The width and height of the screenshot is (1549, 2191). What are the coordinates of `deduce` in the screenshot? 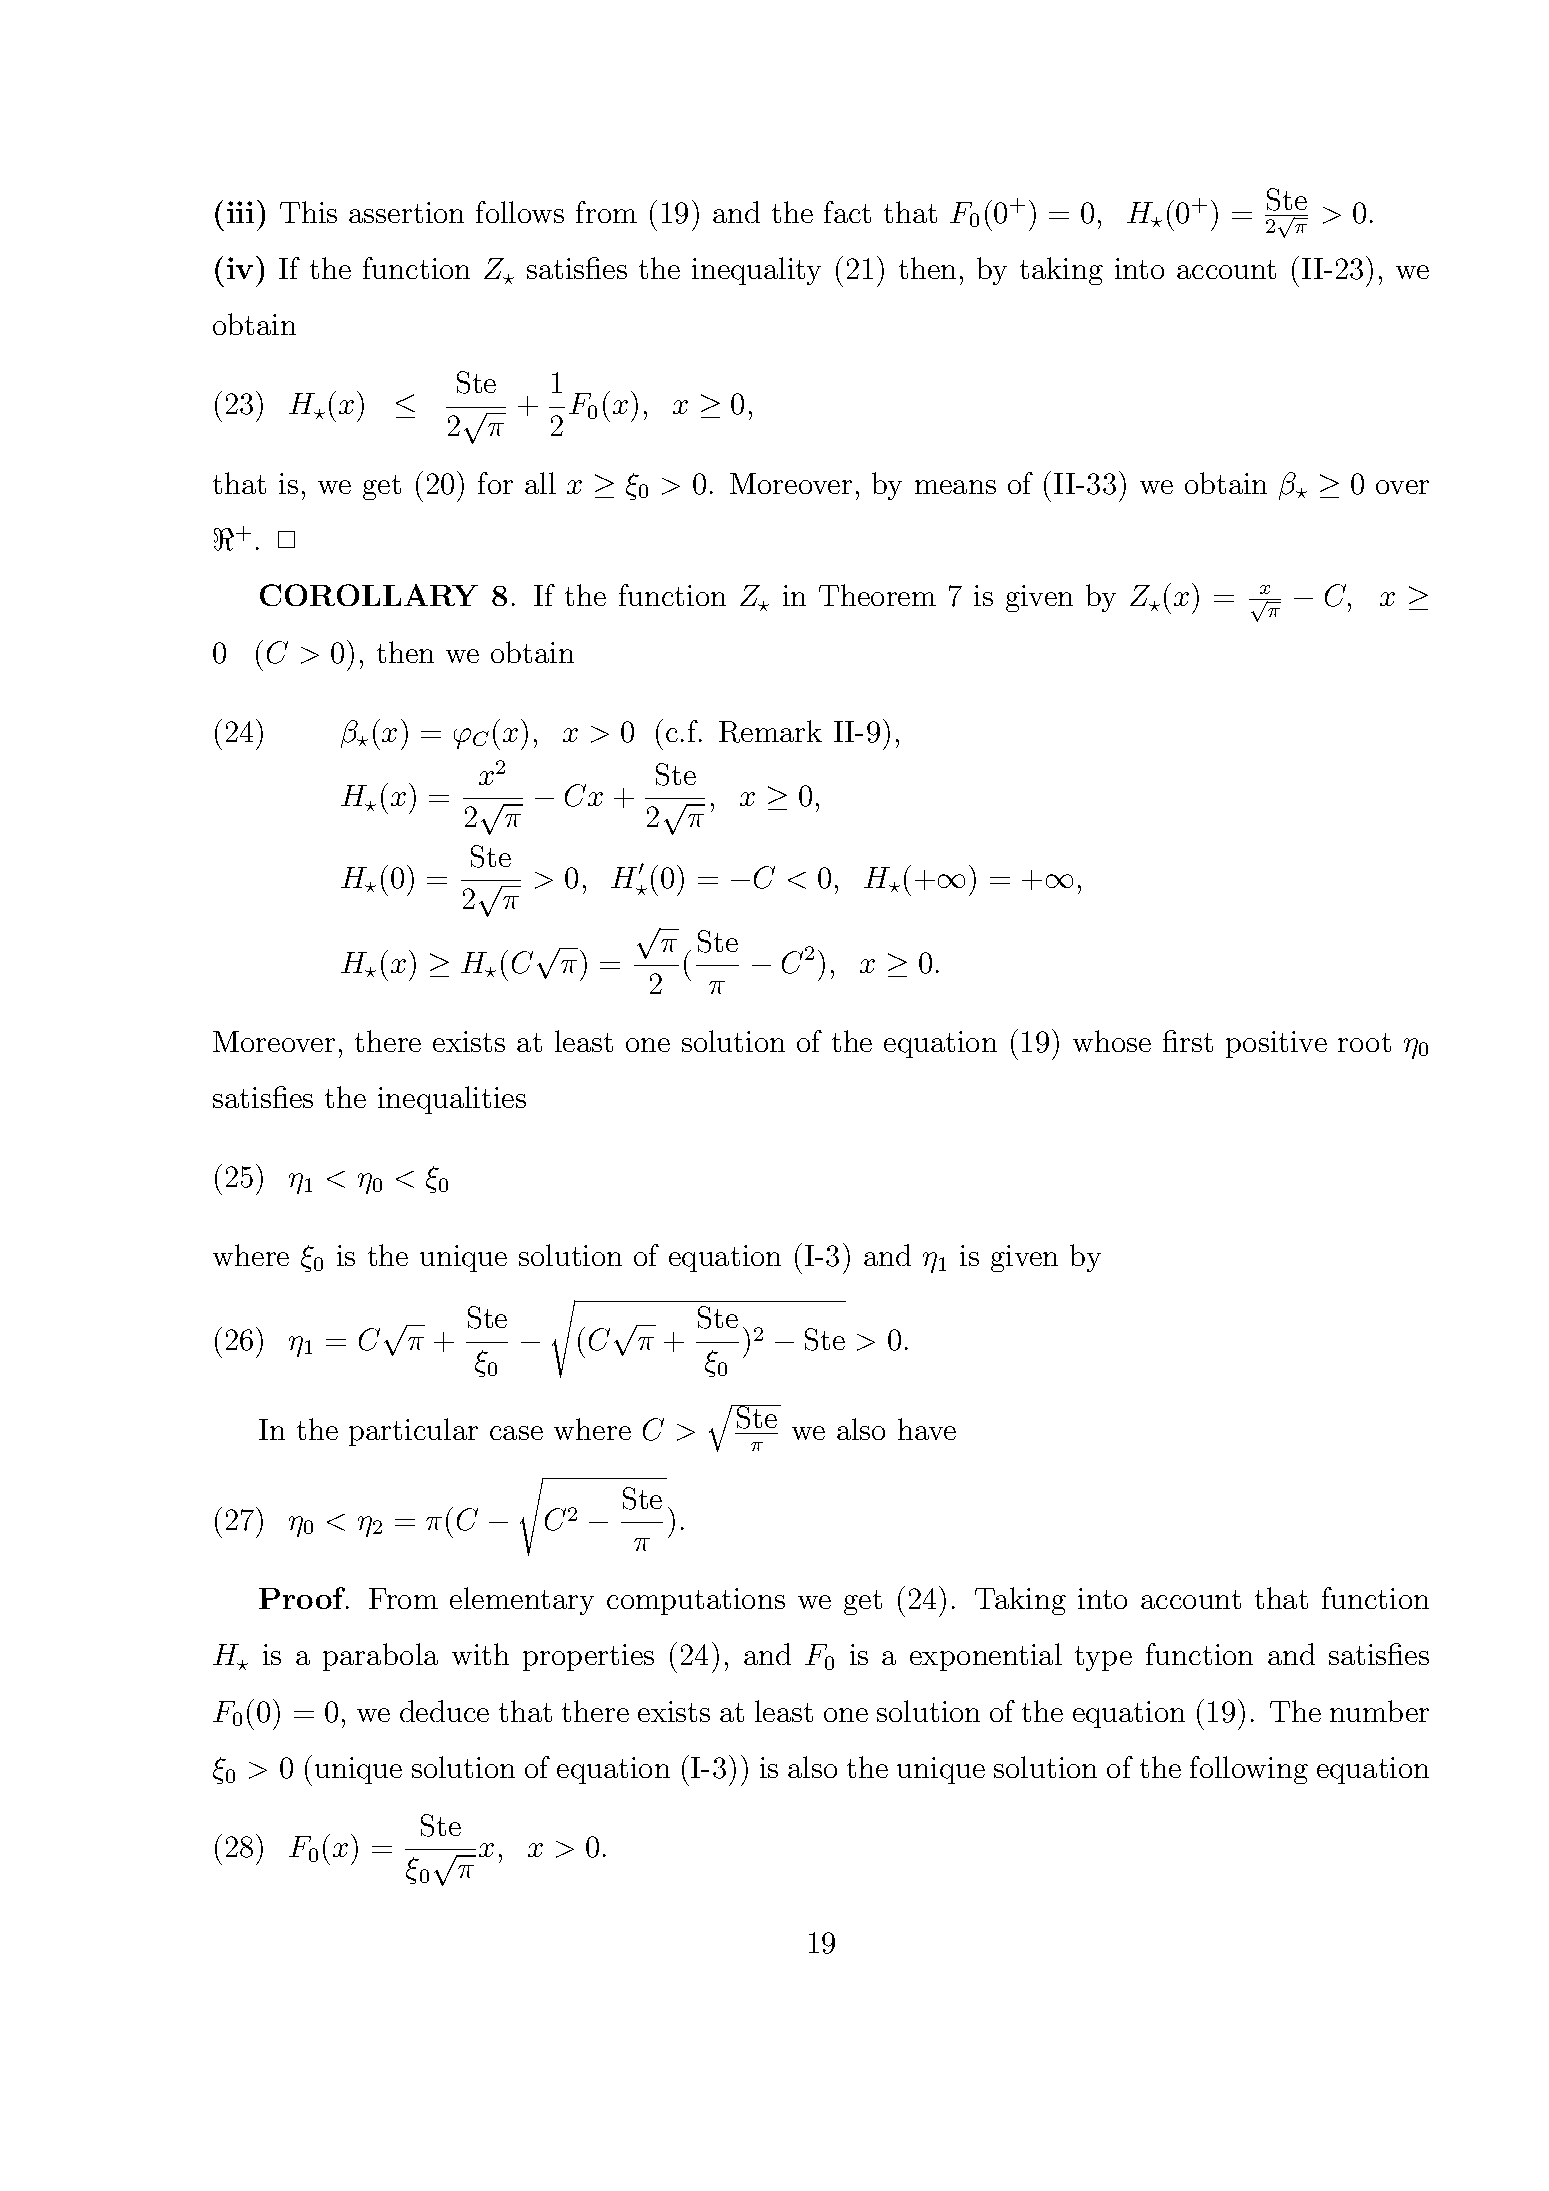 It's located at (444, 1711).
